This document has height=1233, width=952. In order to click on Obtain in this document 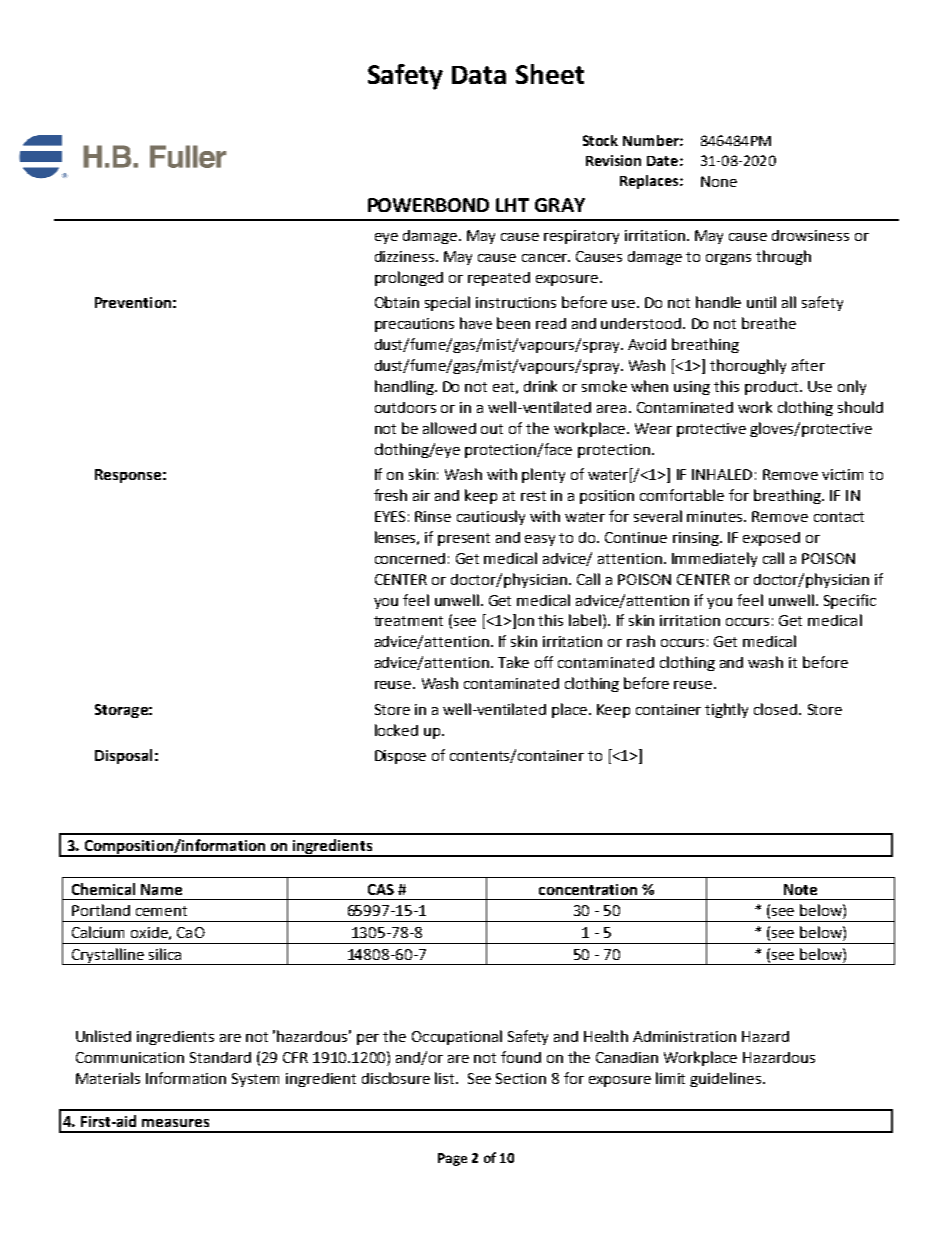, I will do `click(397, 302)`.
